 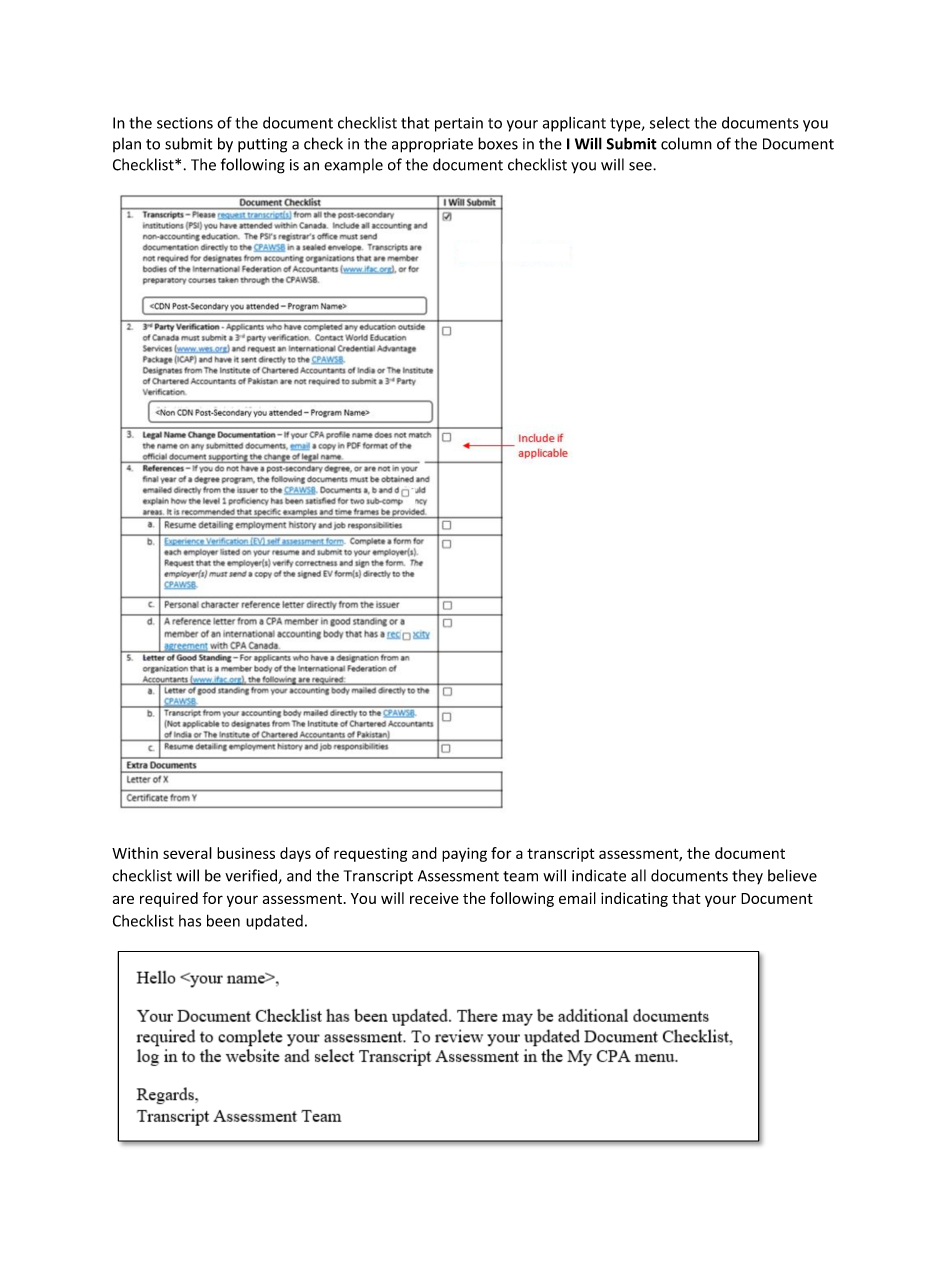 What do you see at coordinates (169, 899) in the screenshot?
I see `required` at bounding box center [169, 899].
